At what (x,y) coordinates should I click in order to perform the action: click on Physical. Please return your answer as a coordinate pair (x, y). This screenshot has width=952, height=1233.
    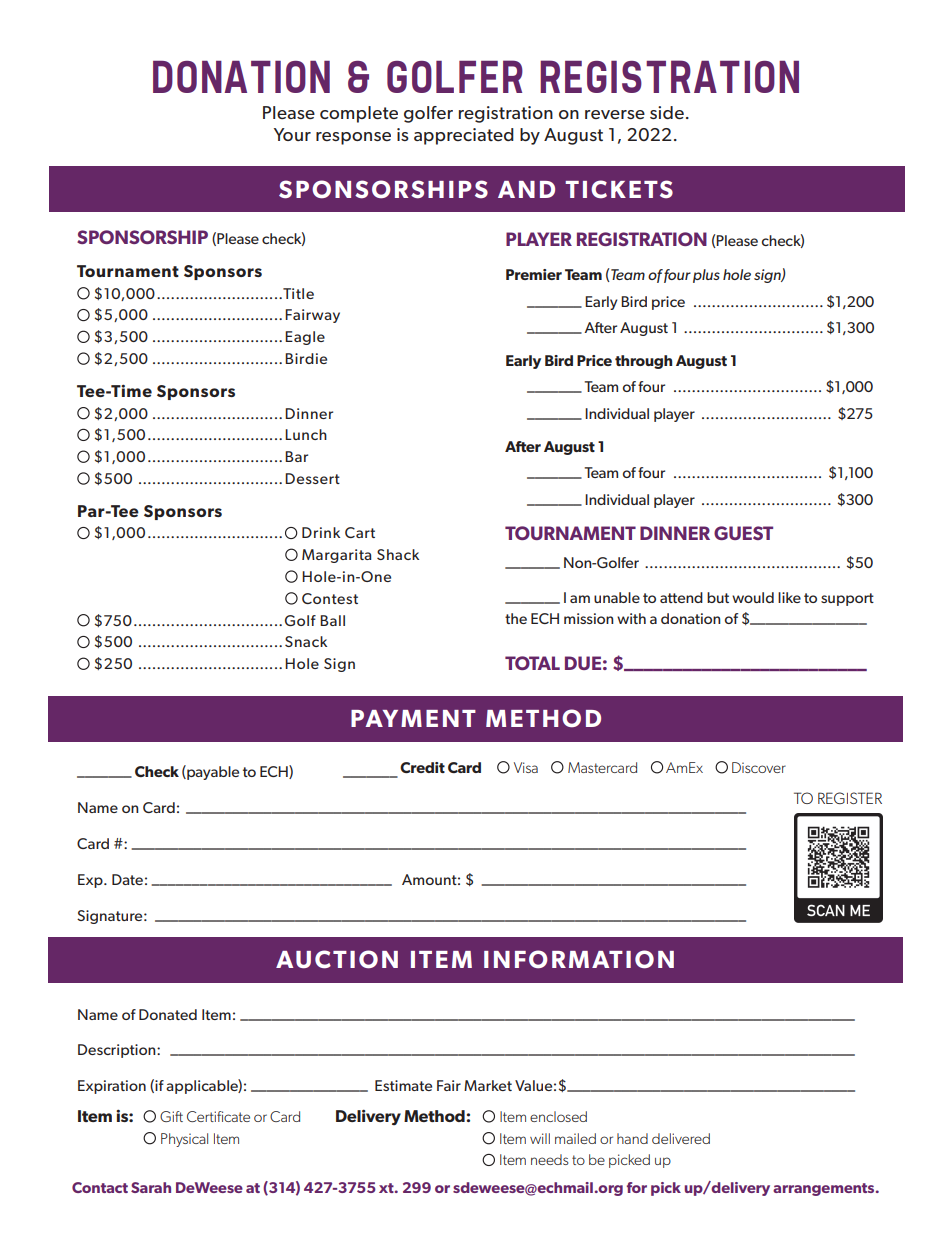
    Looking at the image, I should click on (184, 1140).
